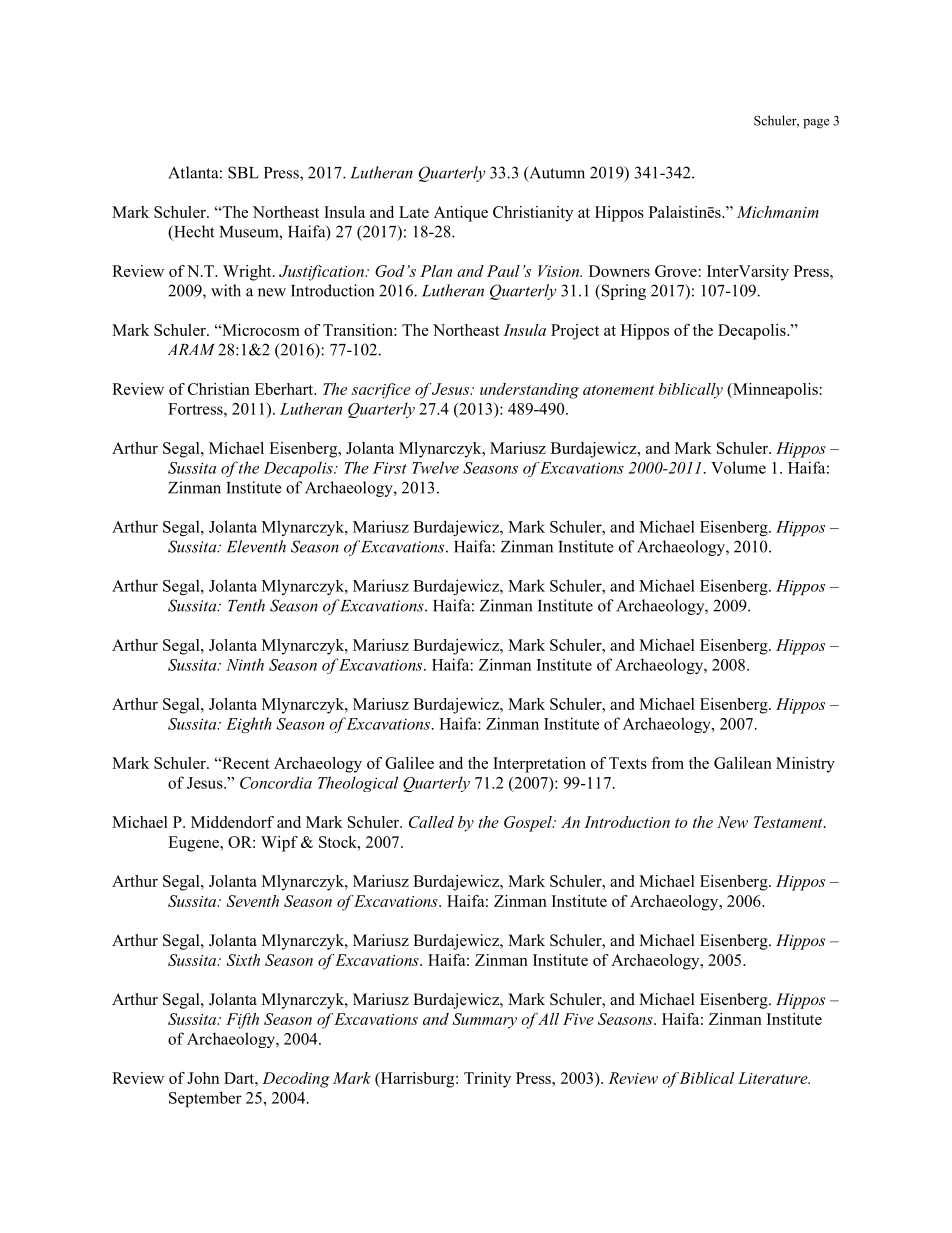 This screenshot has width=952, height=1233. I want to click on understanding, so click(529, 391).
